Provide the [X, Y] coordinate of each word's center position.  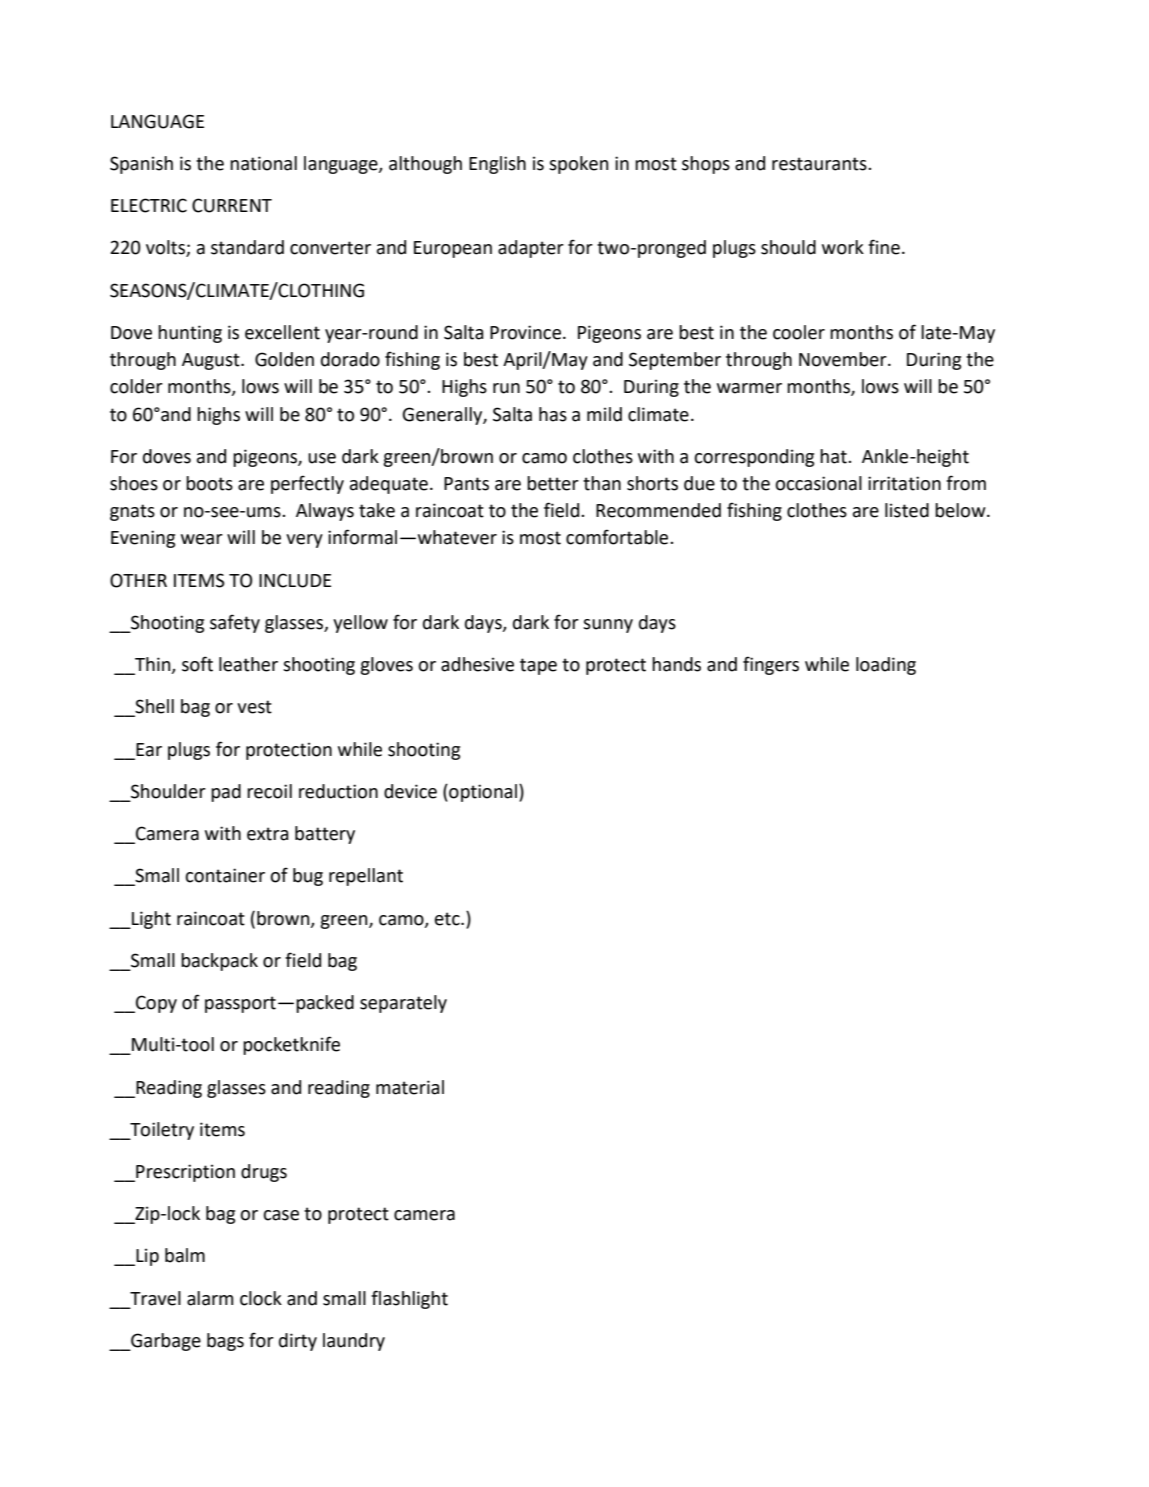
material [410, 1087]
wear [202, 539]
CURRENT [232, 205]
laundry [354, 1342]
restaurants [820, 164]
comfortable [618, 537]
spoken [578, 165]
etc [448, 919]
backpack [219, 962]
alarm [210, 1298]
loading [886, 666]
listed [907, 510]
